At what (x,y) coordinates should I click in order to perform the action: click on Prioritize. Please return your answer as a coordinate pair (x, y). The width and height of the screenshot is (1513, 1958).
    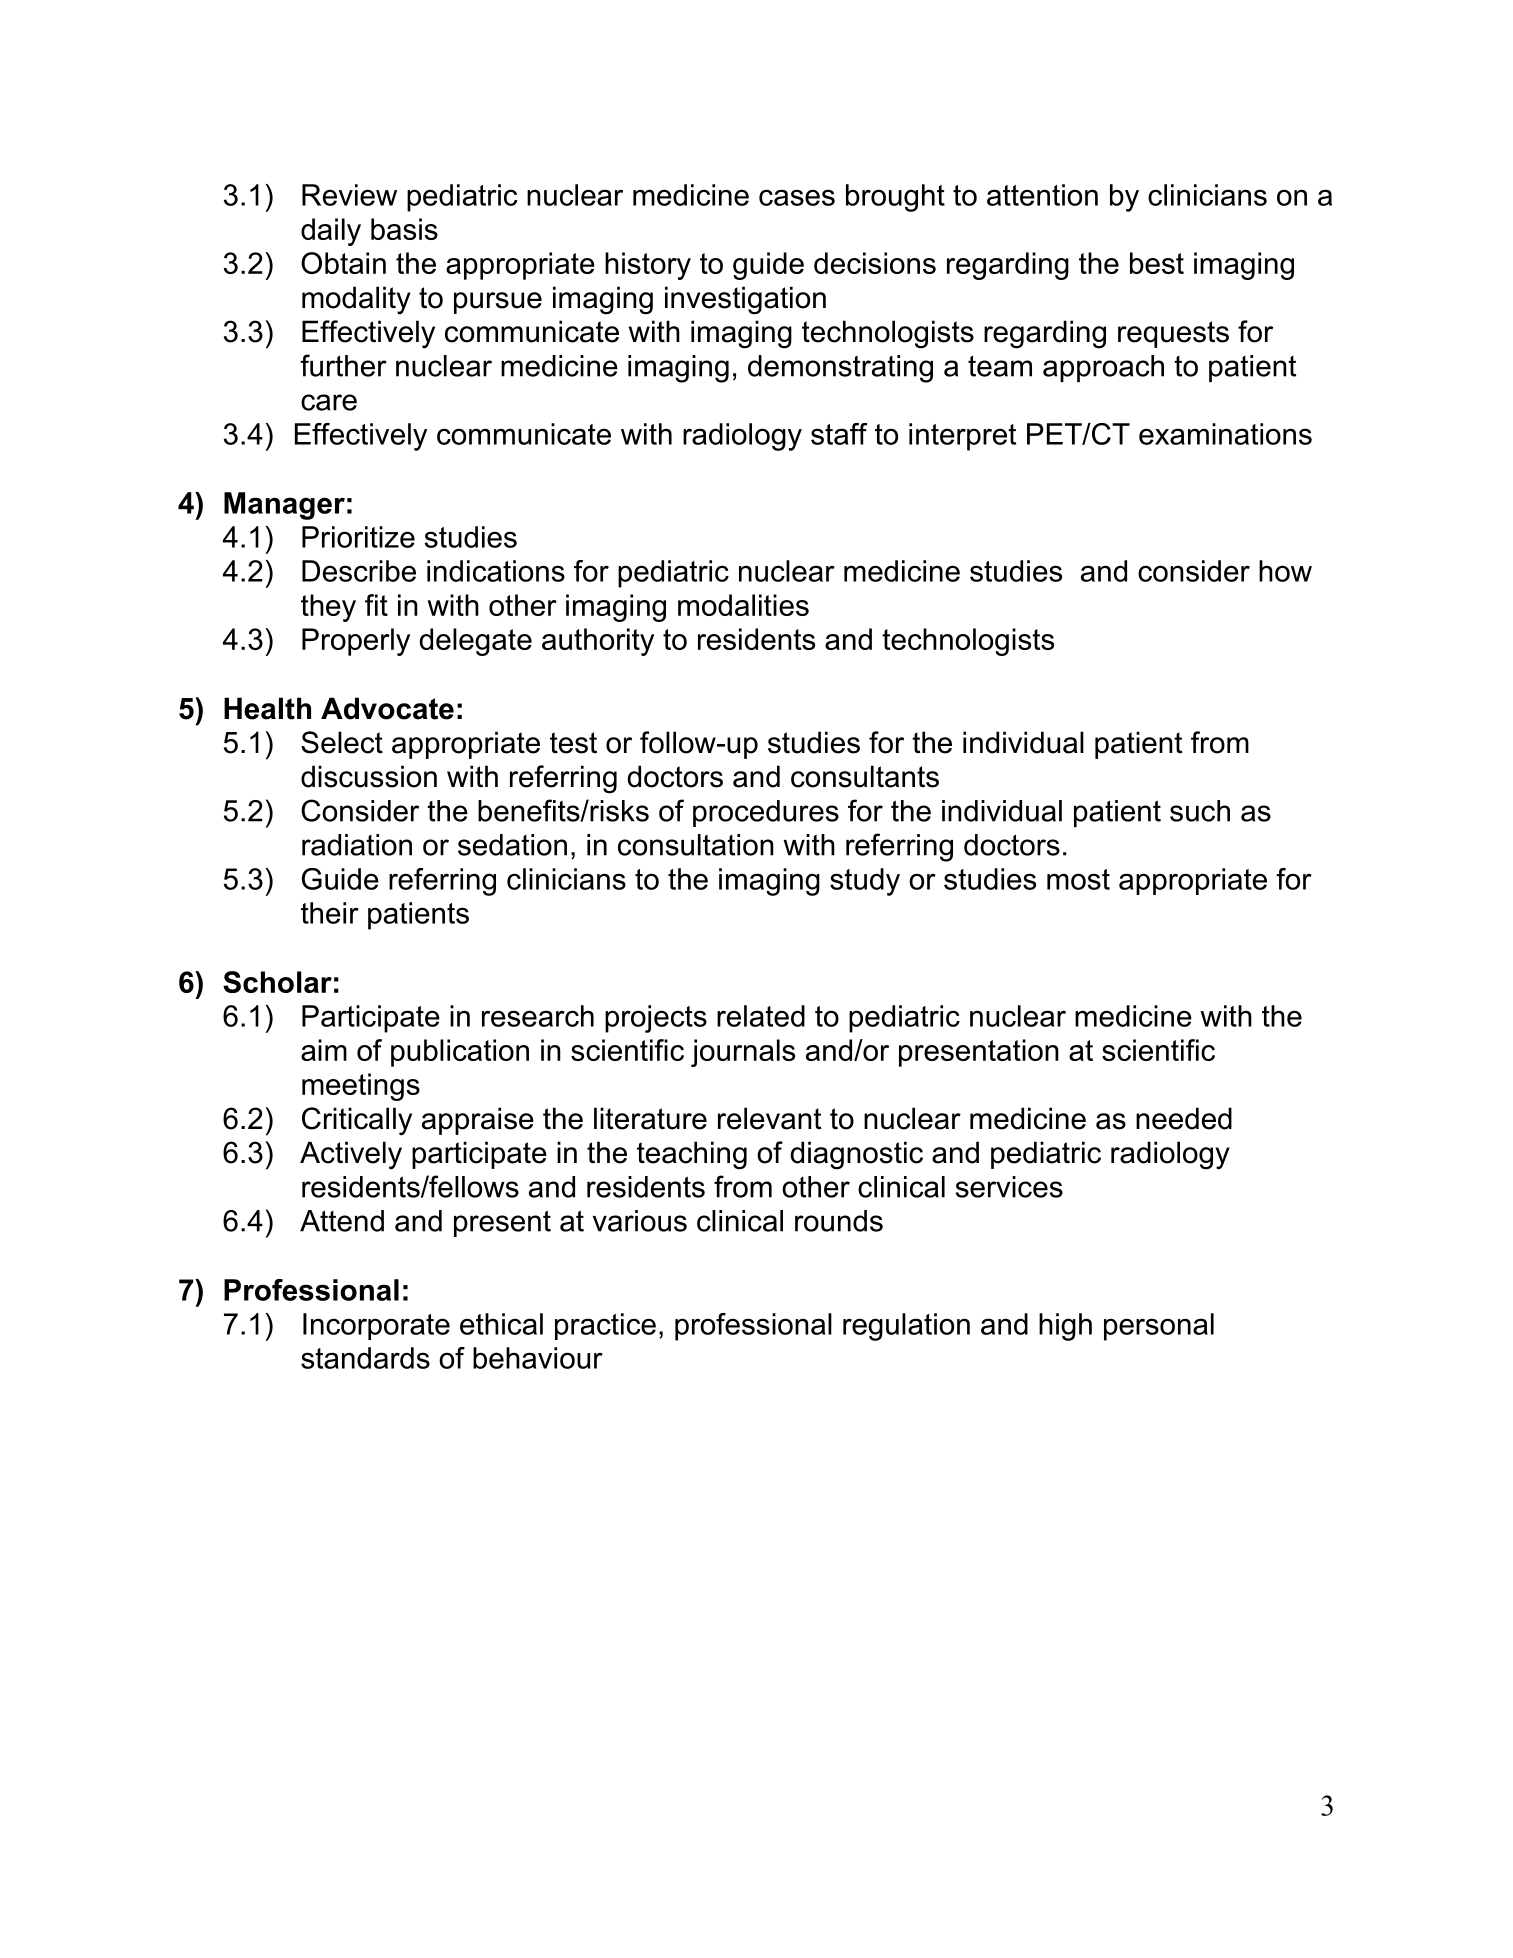
    Looking at the image, I should click on (358, 537).
